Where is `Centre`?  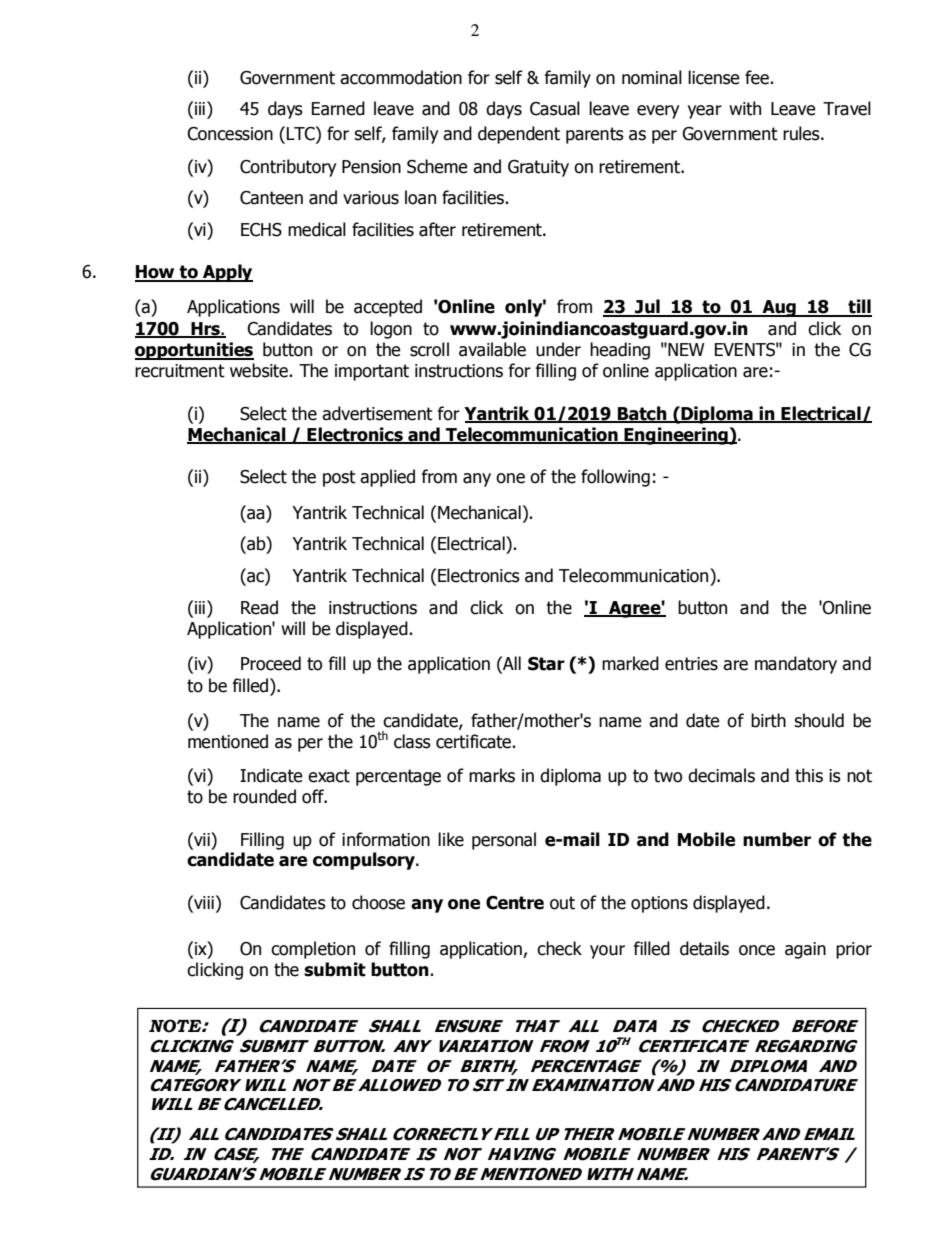 Centre is located at coordinates (515, 903).
